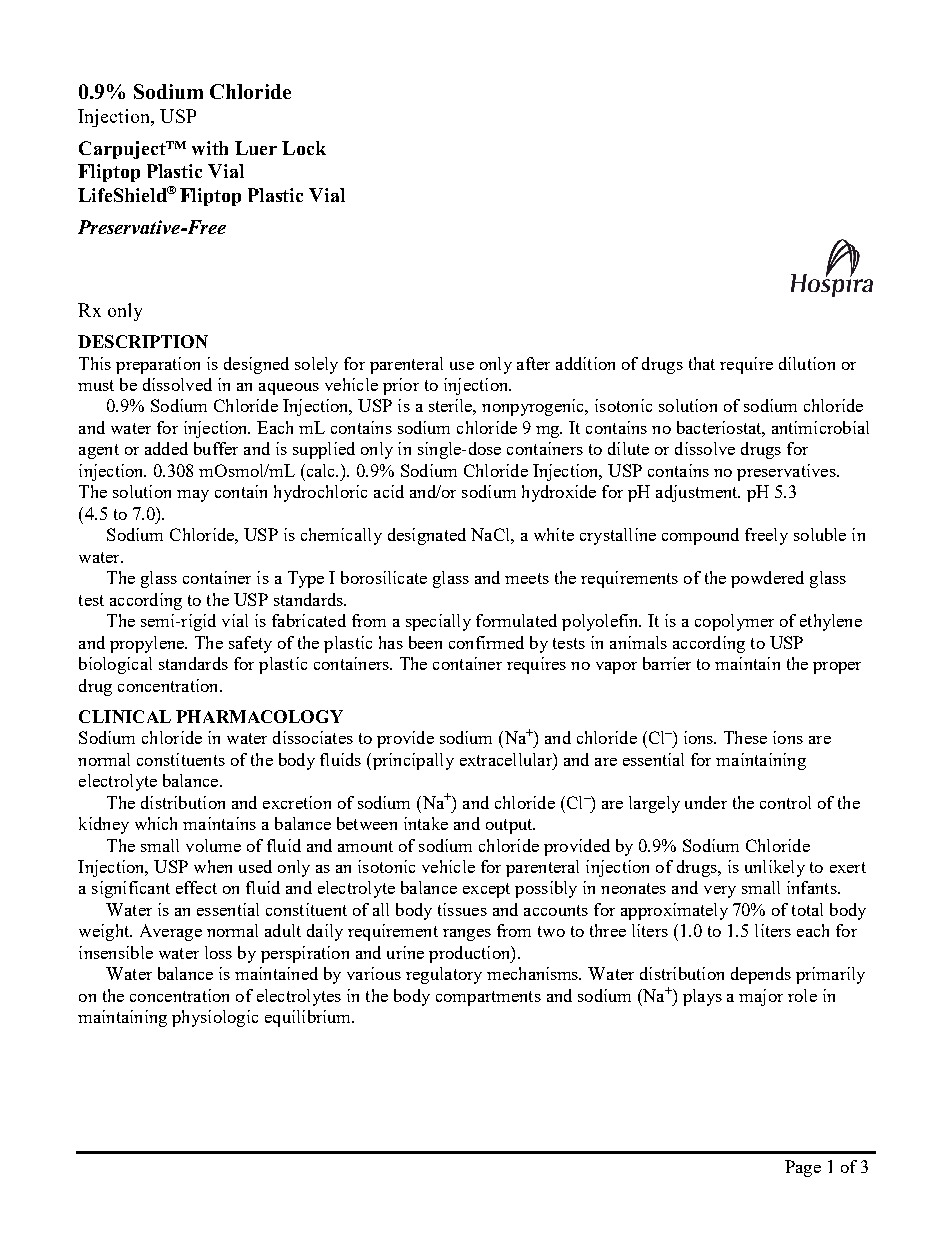 This screenshot has height=1233, width=952. What do you see at coordinates (148, 644) in the screenshot?
I see `propylene` at bounding box center [148, 644].
